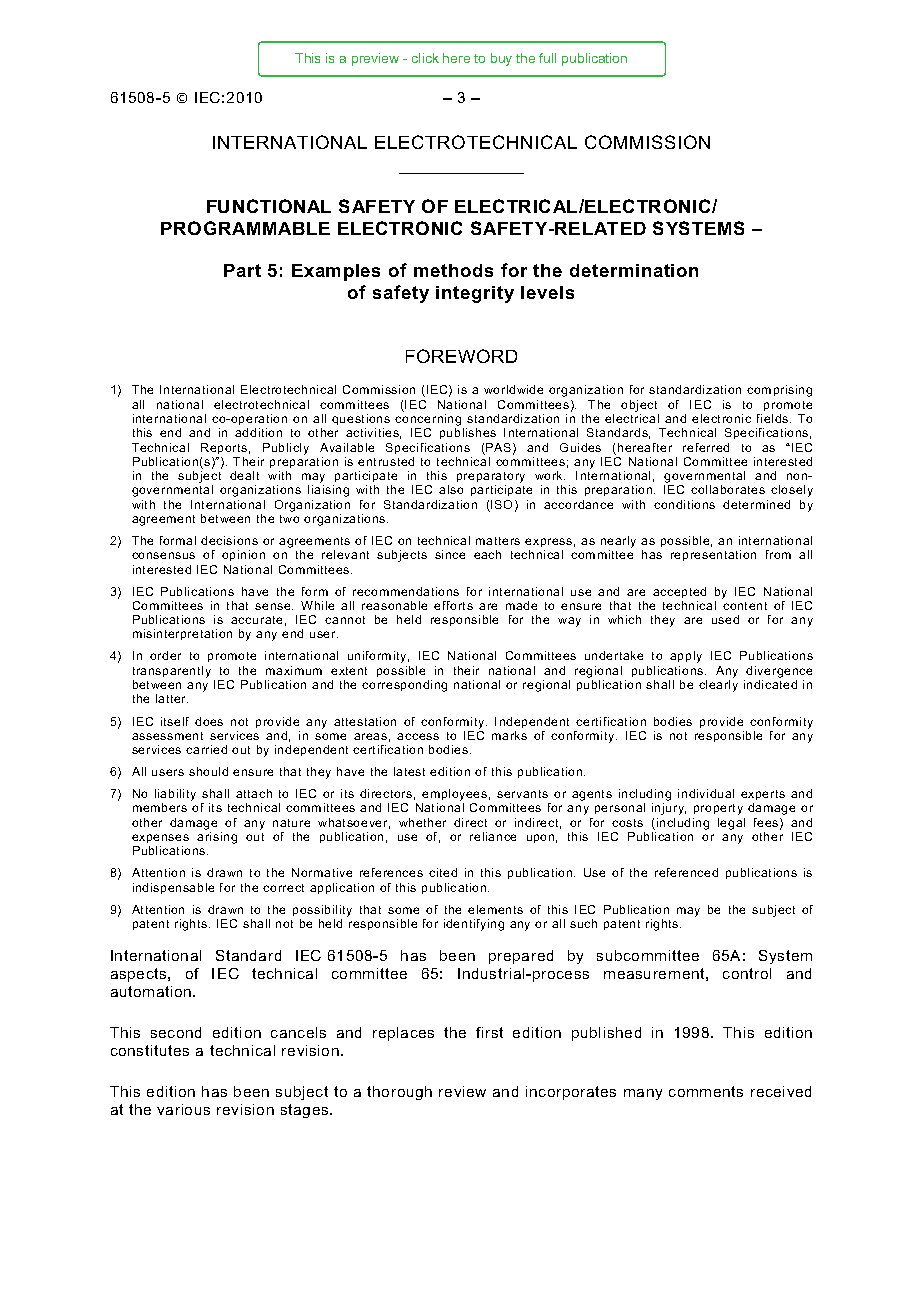 This image has width=924, height=1308. I want to click on publishes, so click(468, 433).
